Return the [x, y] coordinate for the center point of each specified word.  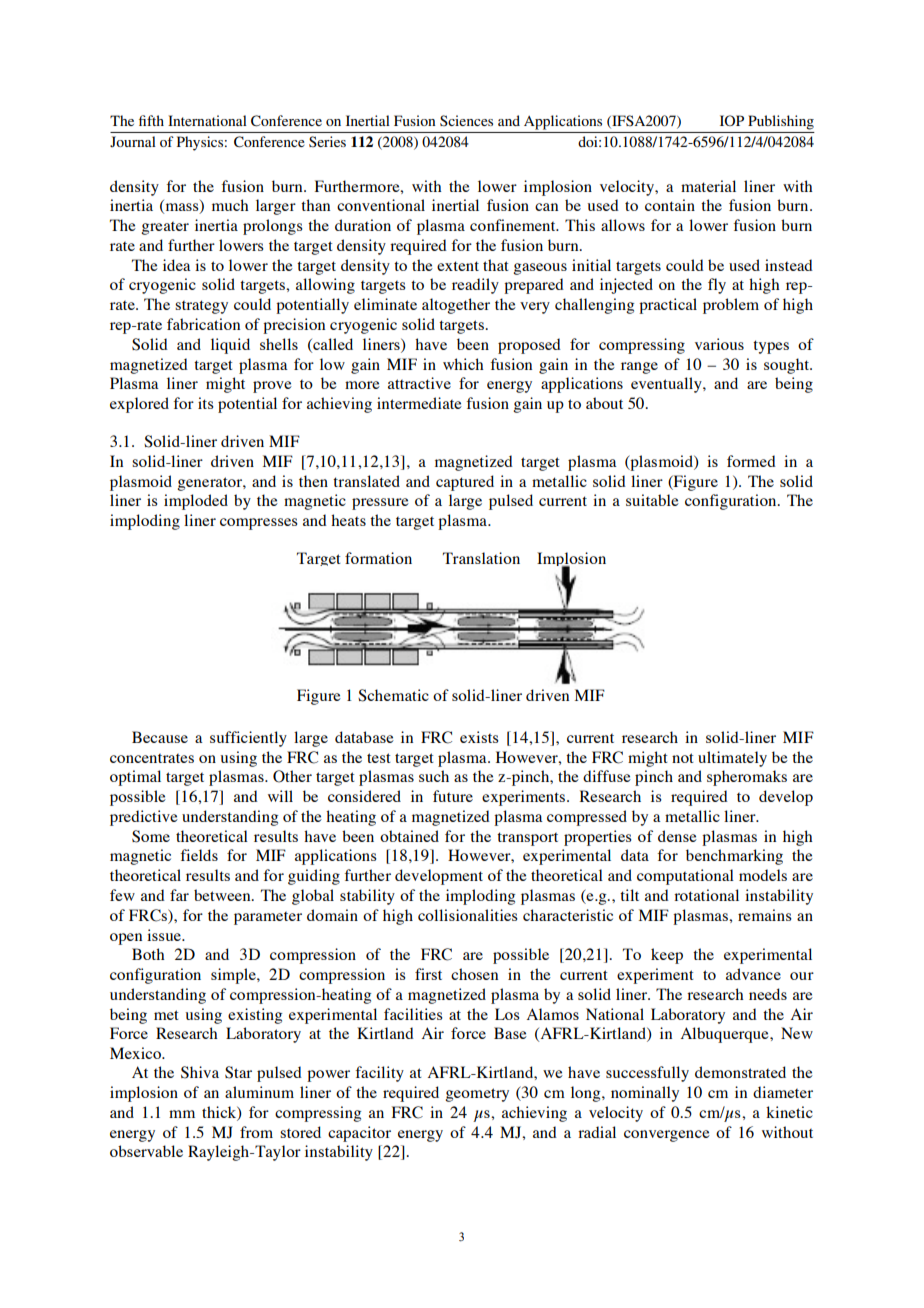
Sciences [466, 120]
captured [465, 483]
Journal [133, 141]
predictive [144, 818]
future [453, 796]
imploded [196, 502]
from [256, 1132]
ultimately [732, 759]
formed [751, 461]
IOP [732, 120]
